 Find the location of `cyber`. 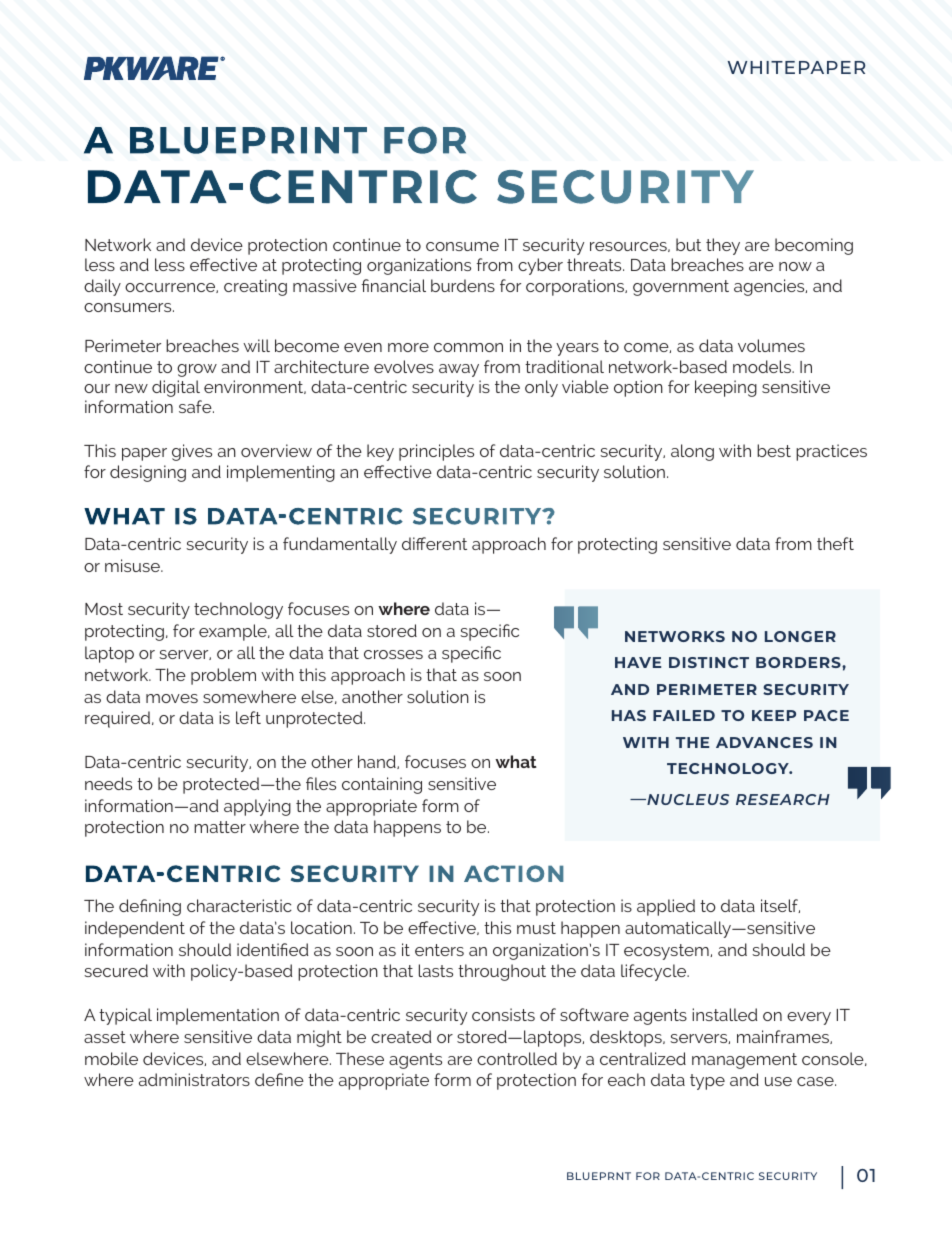

cyber is located at coordinates (540, 266).
